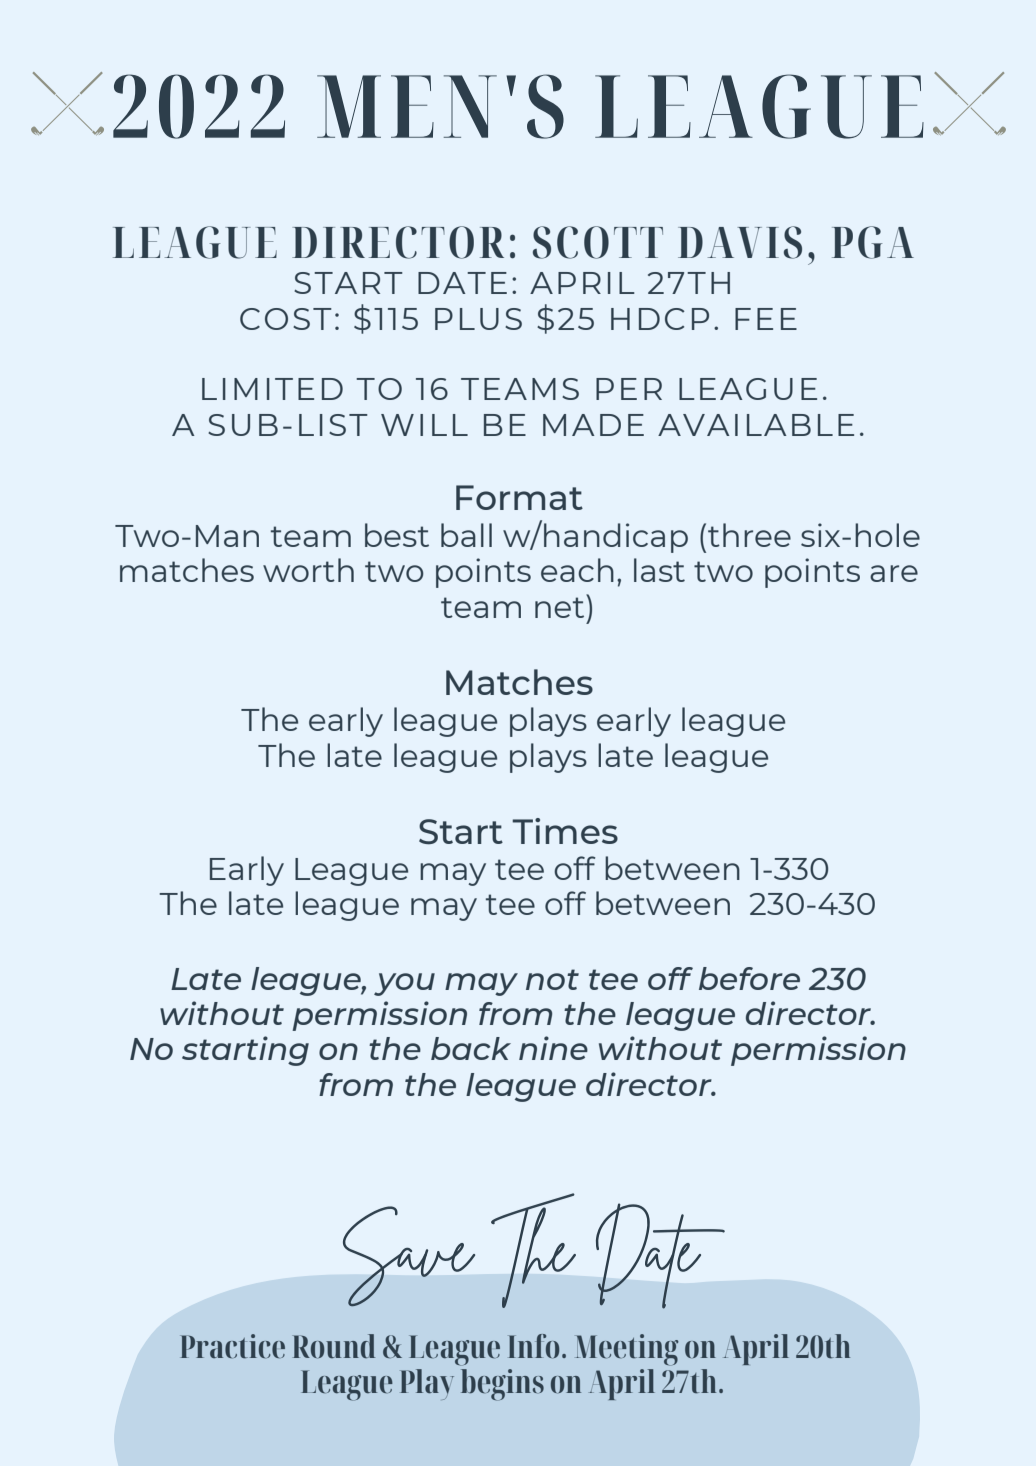 This screenshot has width=1036, height=1466. What do you see at coordinates (308, 570) in the screenshot?
I see `worth` at bounding box center [308, 570].
